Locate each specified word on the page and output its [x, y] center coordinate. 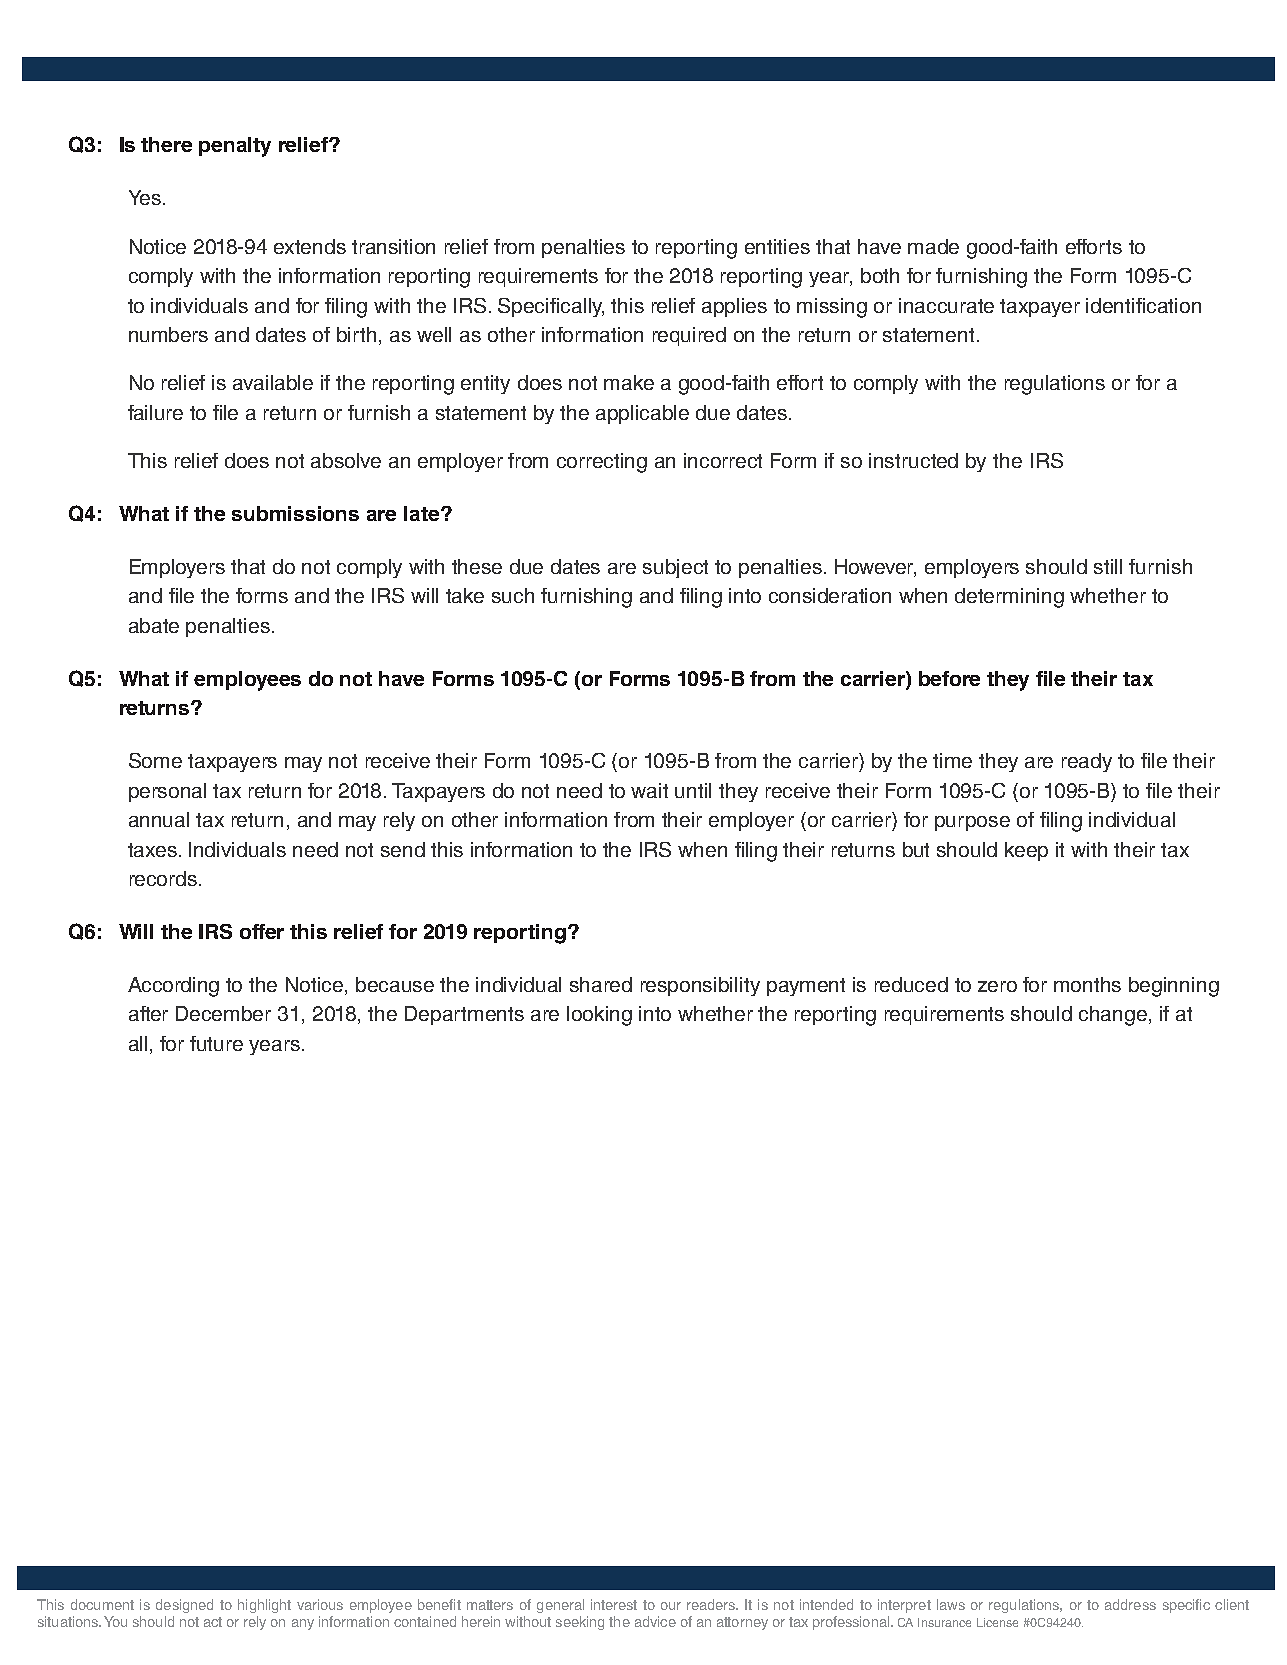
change [1114, 1016]
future [216, 1043]
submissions [295, 513]
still [1108, 566]
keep [1026, 851]
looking [599, 1016]
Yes [145, 197]
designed [184, 1606]
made [933, 246]
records [163, 878]
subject [675, 568]
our [671, 1606]
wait [649, 790]
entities [777, 246]
